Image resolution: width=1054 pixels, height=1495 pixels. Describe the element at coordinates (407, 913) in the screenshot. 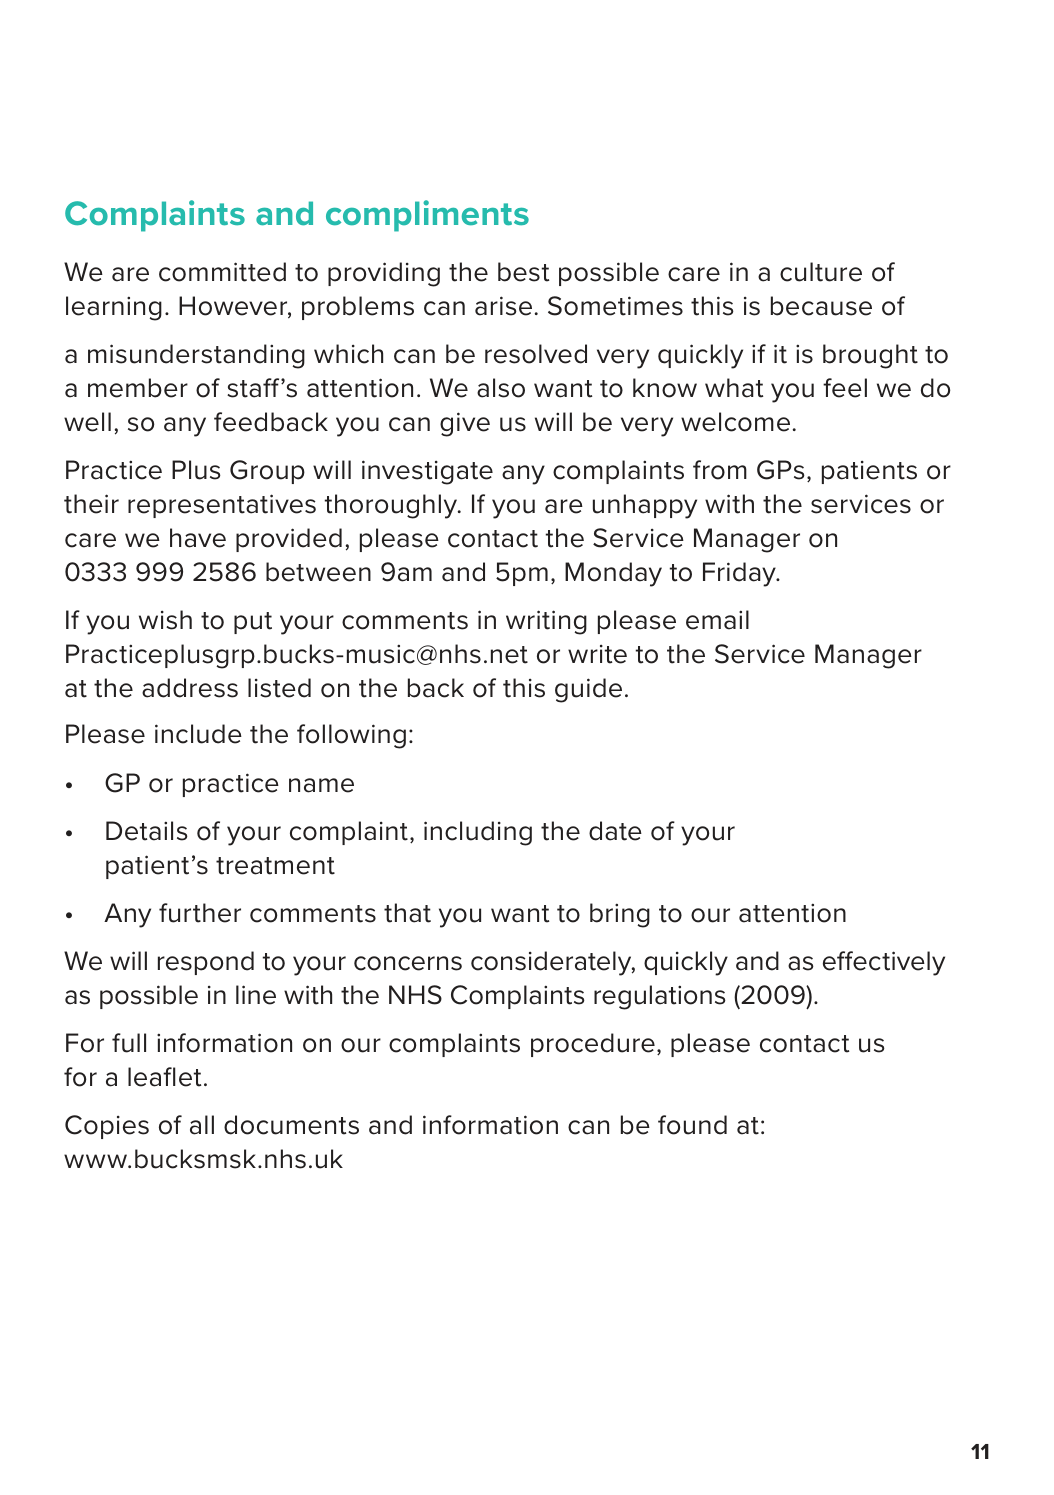

I see `that` at that location.
